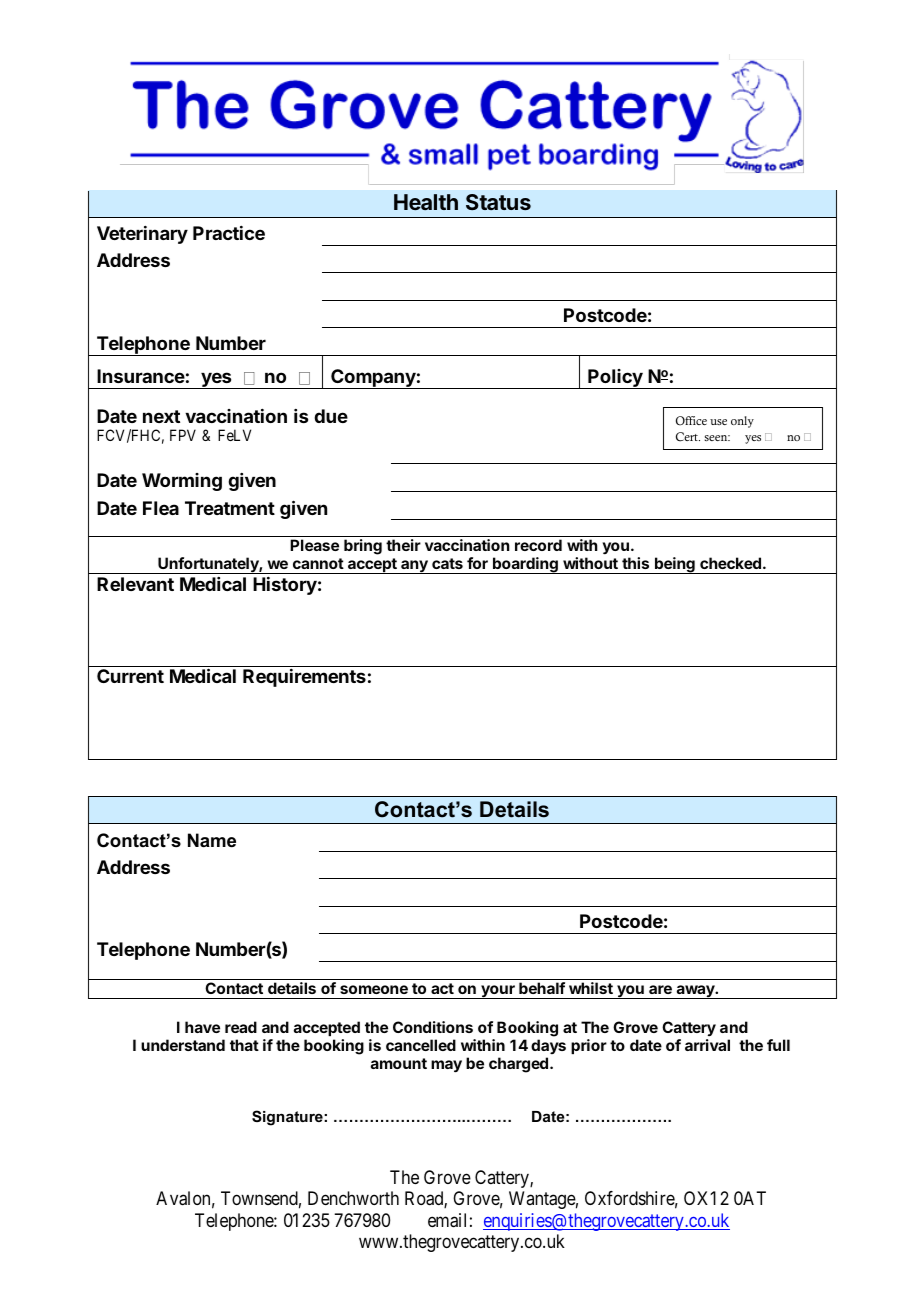 This image has width=924, height=1307. Describe the element at coordinates (229, 233) in the image. I see `Practice` at that location.
